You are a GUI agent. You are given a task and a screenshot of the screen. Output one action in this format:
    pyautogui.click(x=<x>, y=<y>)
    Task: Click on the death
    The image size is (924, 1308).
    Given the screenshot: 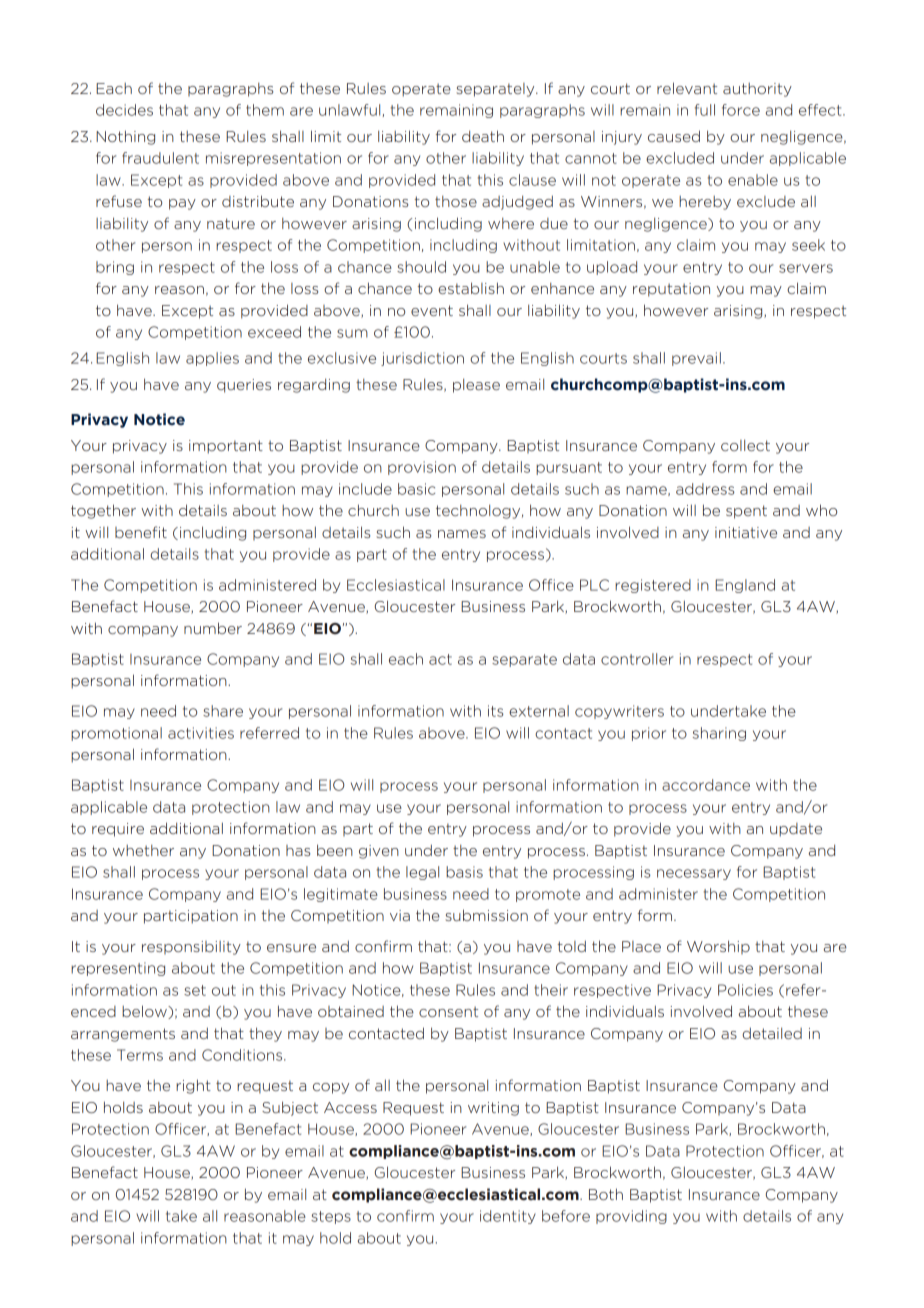 What is the action you would take?
    pyautogui.click(x=483, y=136)
